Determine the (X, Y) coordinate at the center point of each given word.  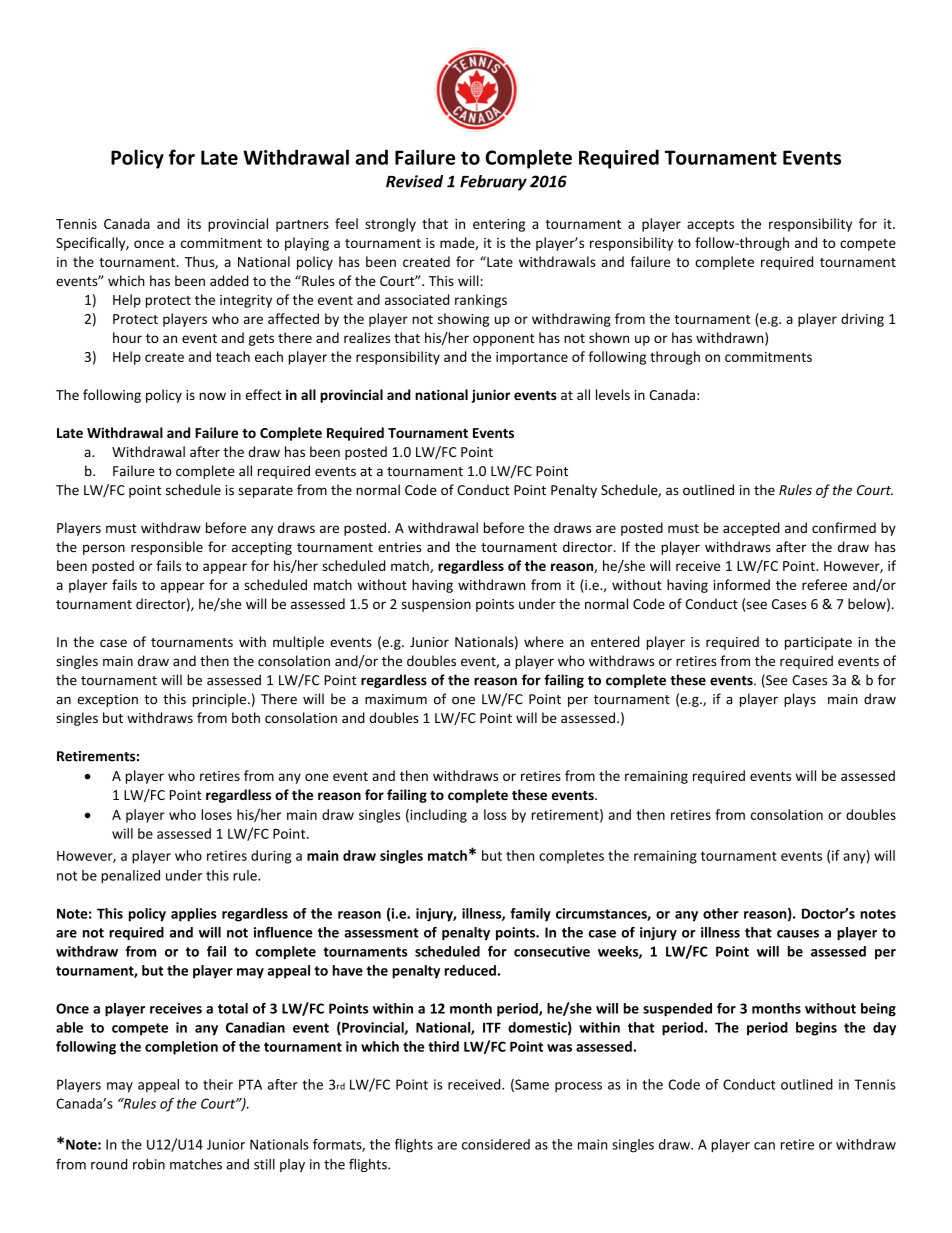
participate (818, 643)
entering (499, 225)
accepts (710, 226)
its (194, 224)
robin (149, 1164)
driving (862, 320)
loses (216, 814)
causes (798, 934)
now (212, 396)
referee (824, 584)
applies (194, 915)
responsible (167, 548)
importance (532, 358)
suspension (436, 605)
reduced (470, 970)
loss (495, 814)
